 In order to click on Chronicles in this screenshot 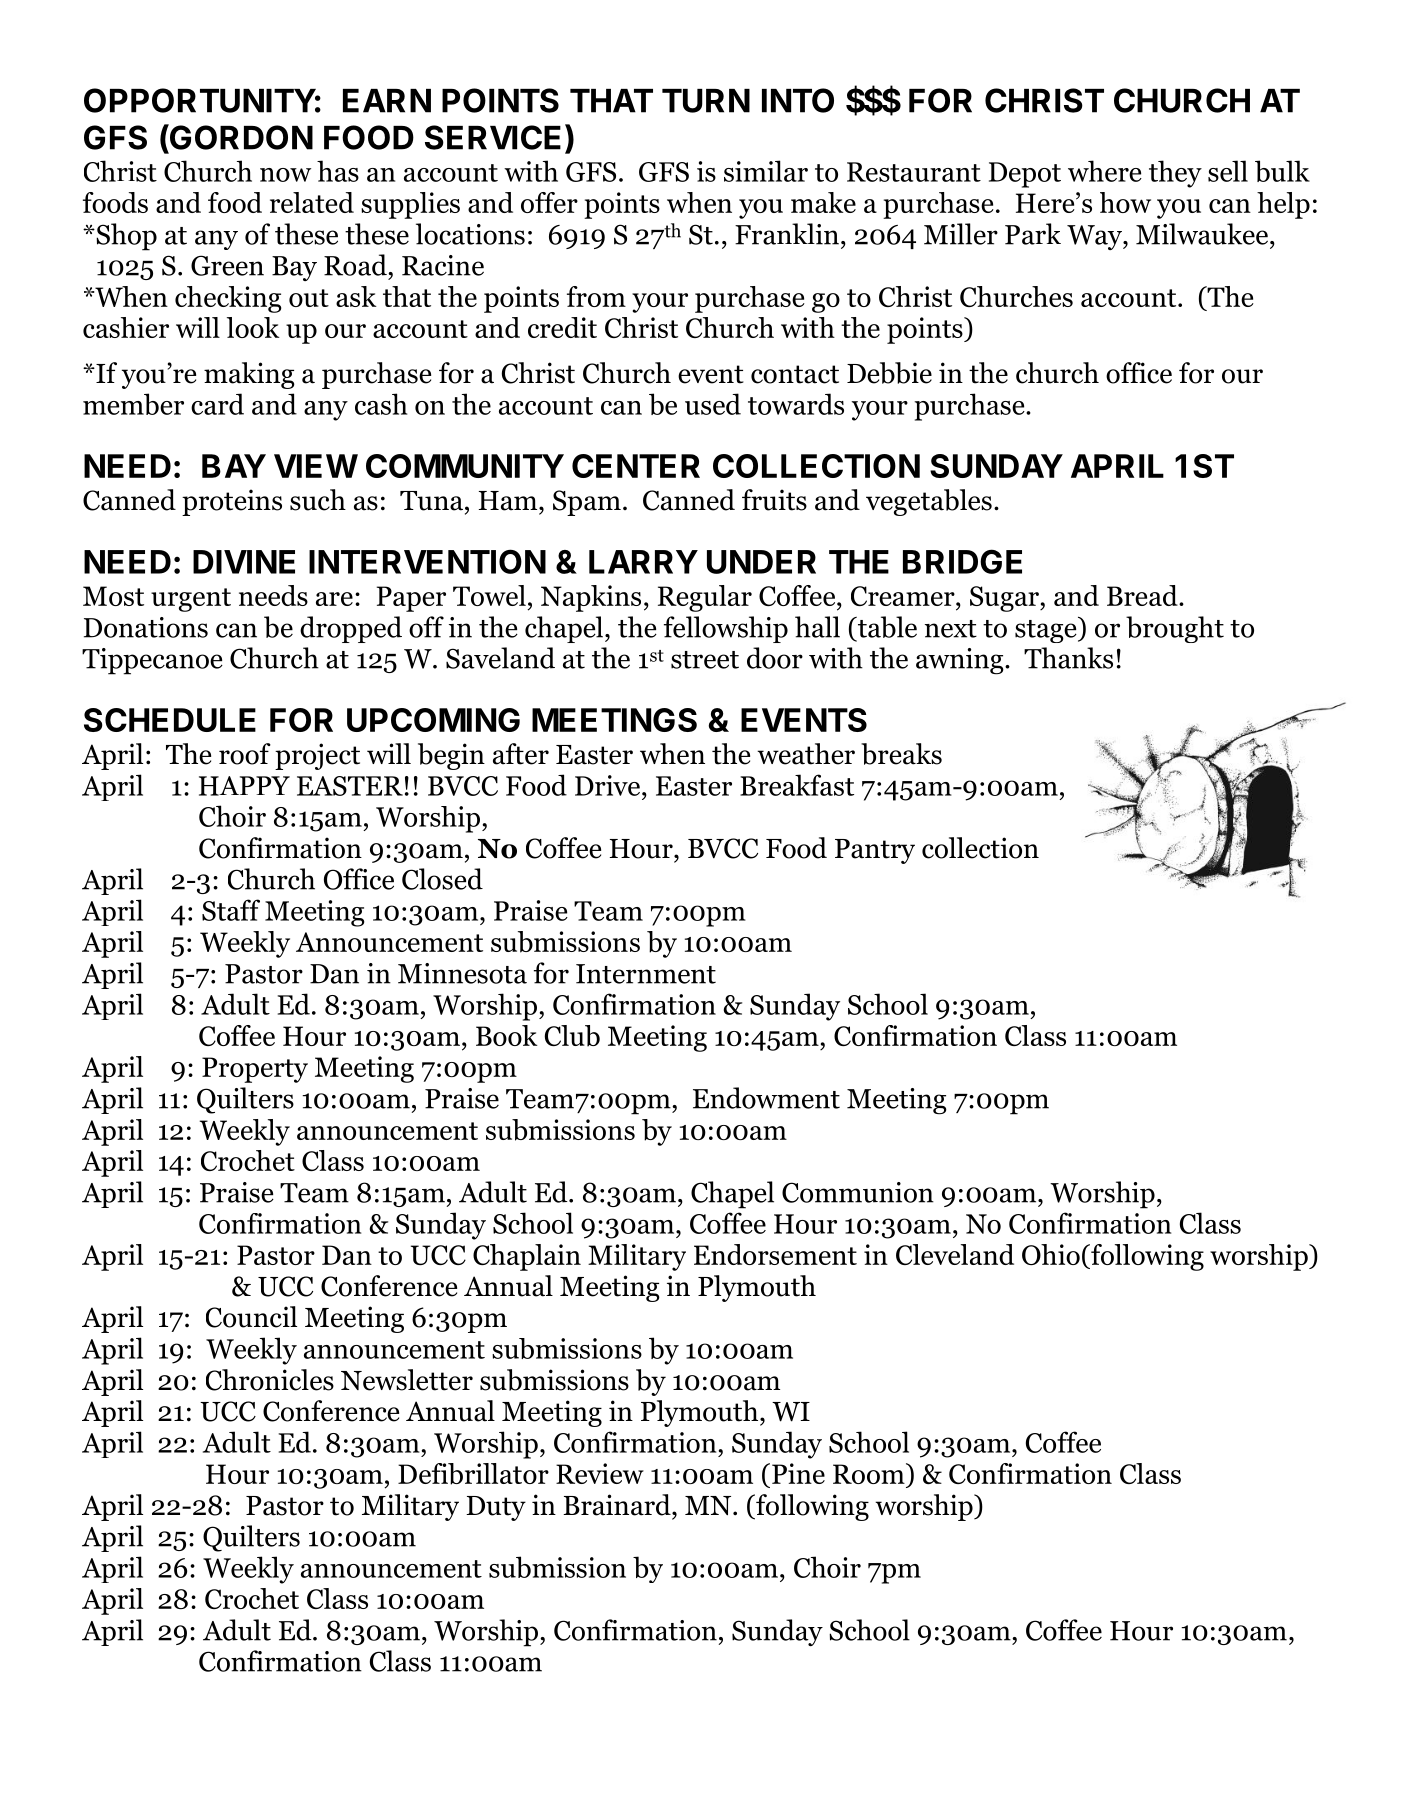, I will do `click(270, 1380)`.
